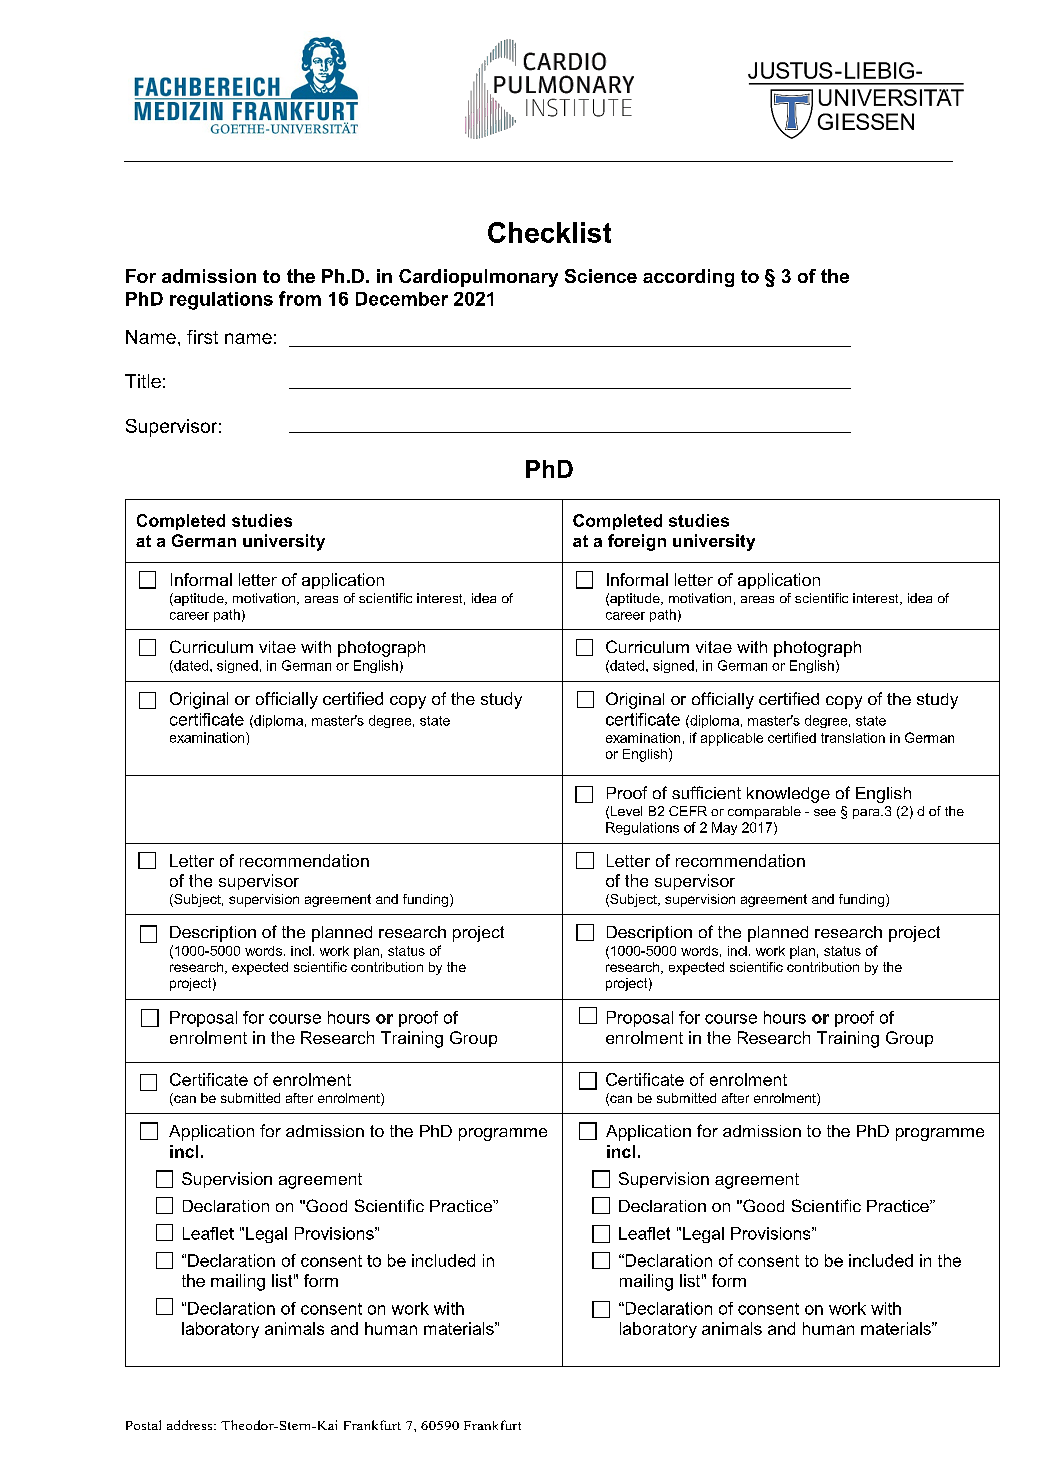 This document has width=1049, height=1484. What do you see at coordinates (478, 278) in the document?
I see `Cardiopulmonary` at bounding box center [478, 278].
